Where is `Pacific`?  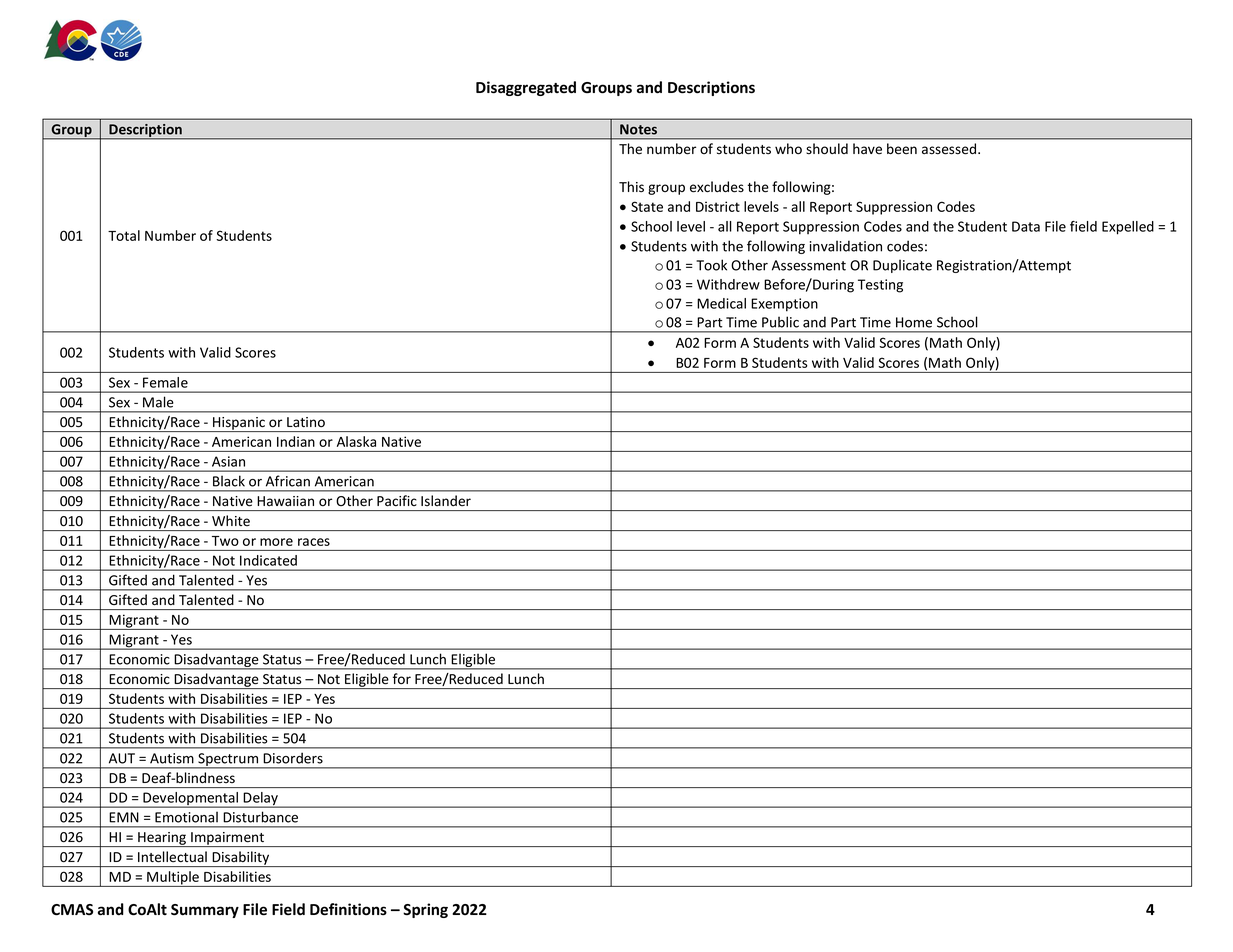 Pacific is located at coordinates (396, 500).
